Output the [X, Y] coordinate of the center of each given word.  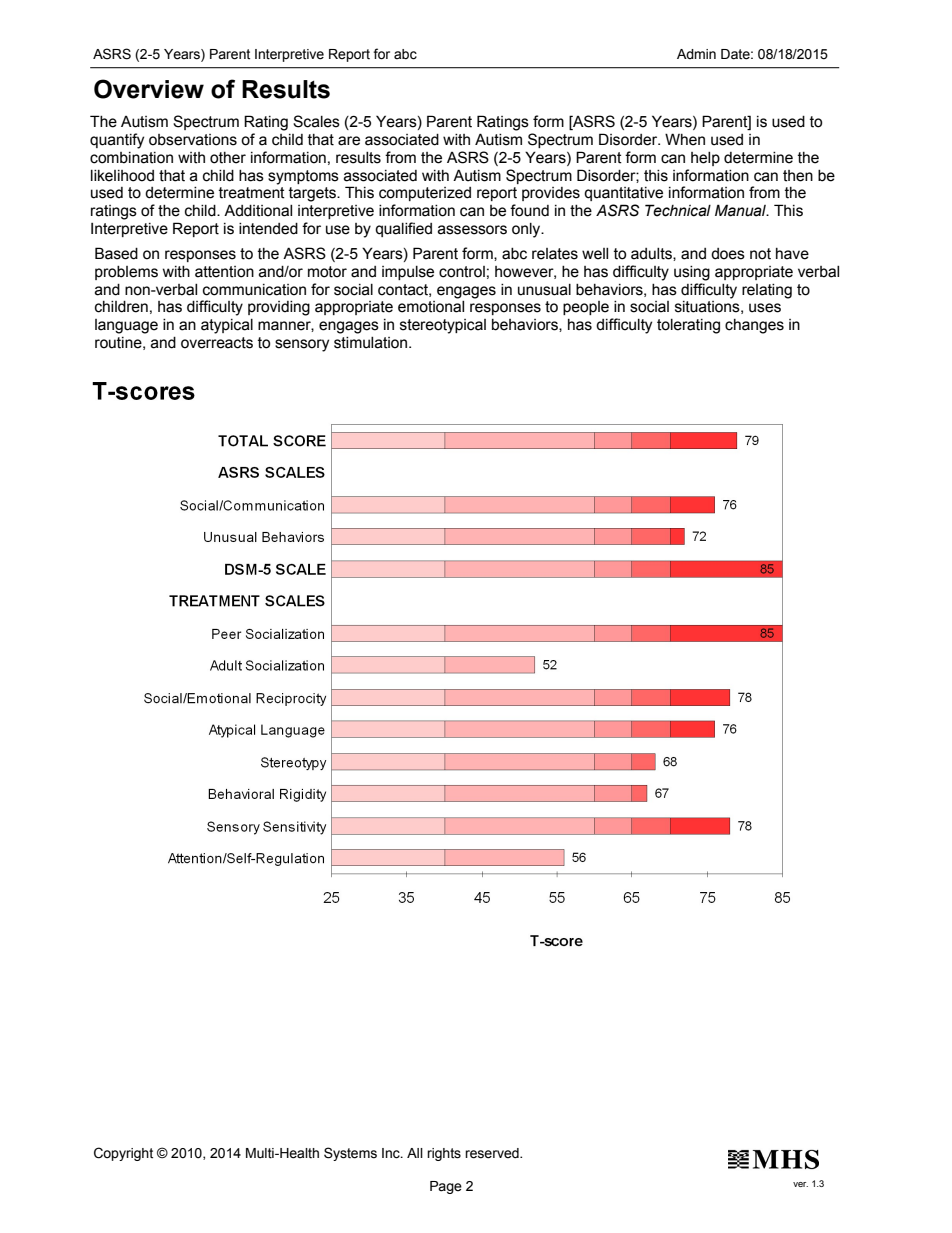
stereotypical [443, 326]
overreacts [217, 343]
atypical [227, 326]
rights [444, 1154]
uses [765, 308]
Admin [696, 54]
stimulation [372, 343]
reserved [493, 1153]
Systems [350, 1154]
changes [754, 326]
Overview [149, 89]
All [415, 1153]
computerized [425, 194]
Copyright [123, 1154]
